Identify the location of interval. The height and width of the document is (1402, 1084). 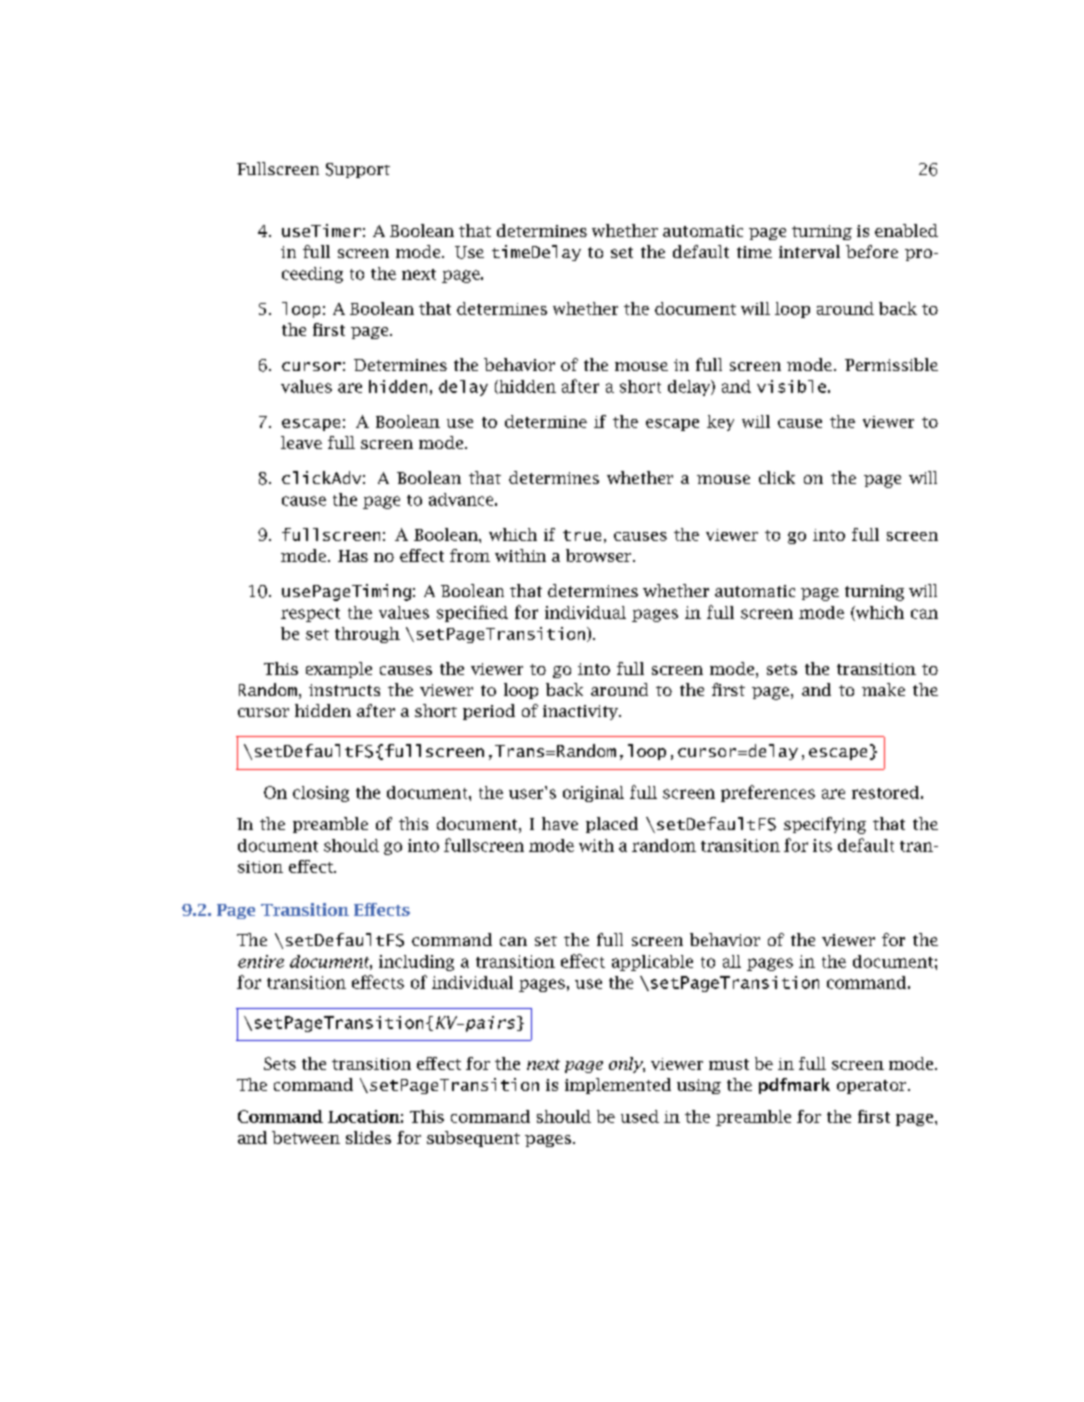
(809, 251).
